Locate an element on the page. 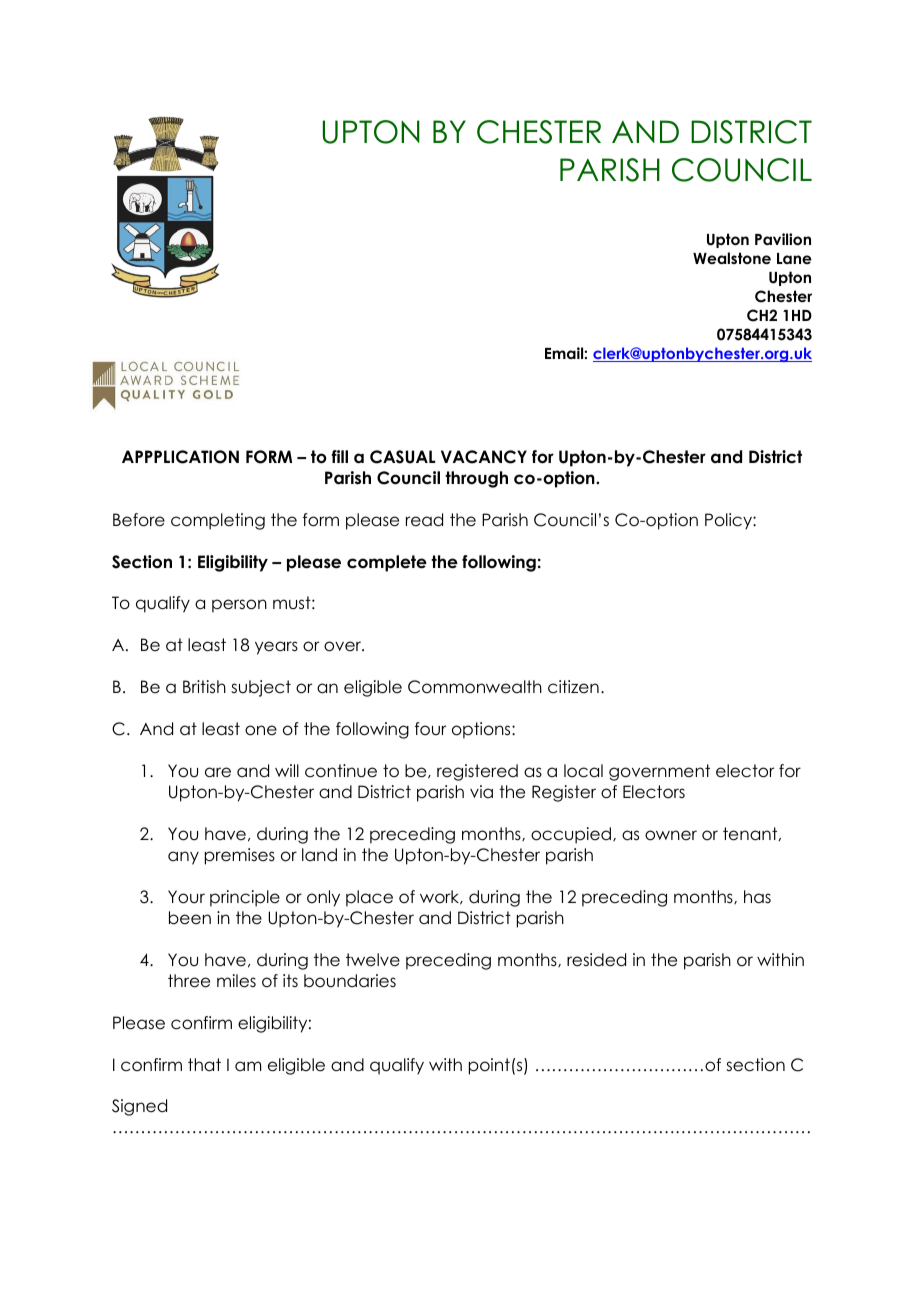 This image has width=924, height=1308. VACANCY is located at coordinates (484, 457).
